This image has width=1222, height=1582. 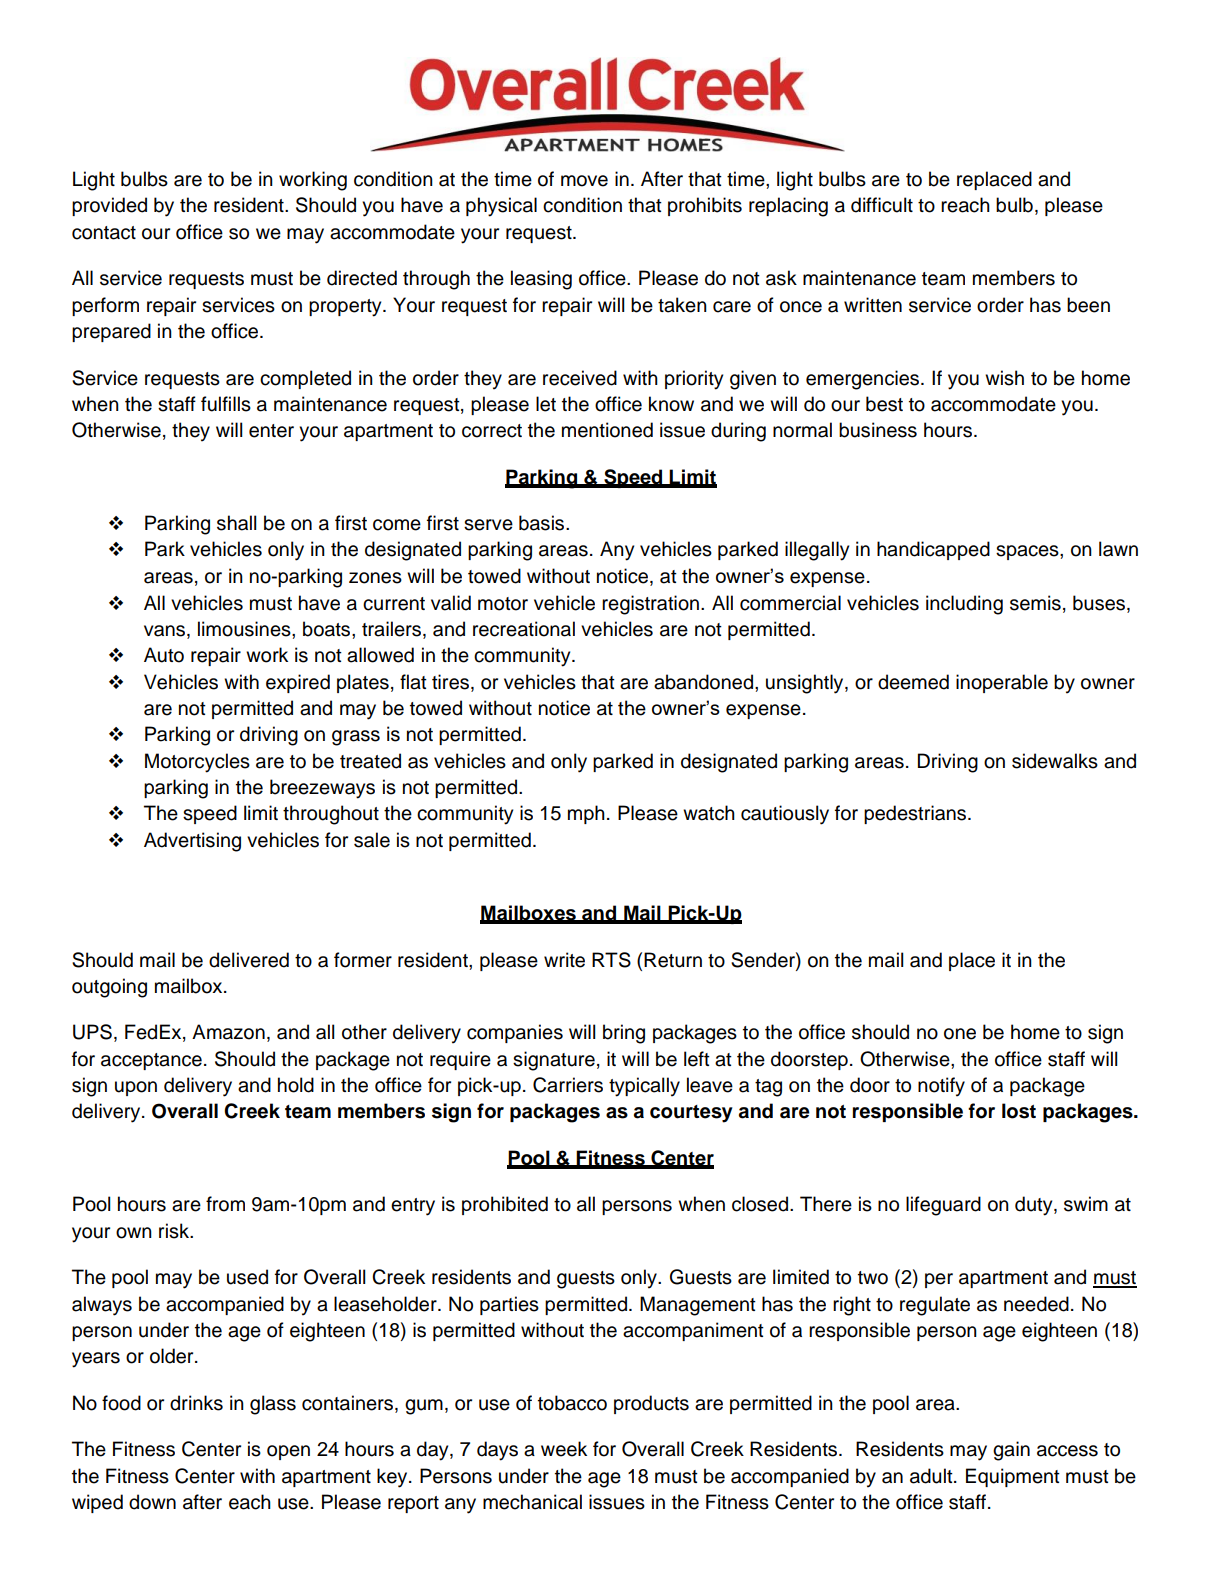 I want to click on provided, so click(x=109, y=206).
